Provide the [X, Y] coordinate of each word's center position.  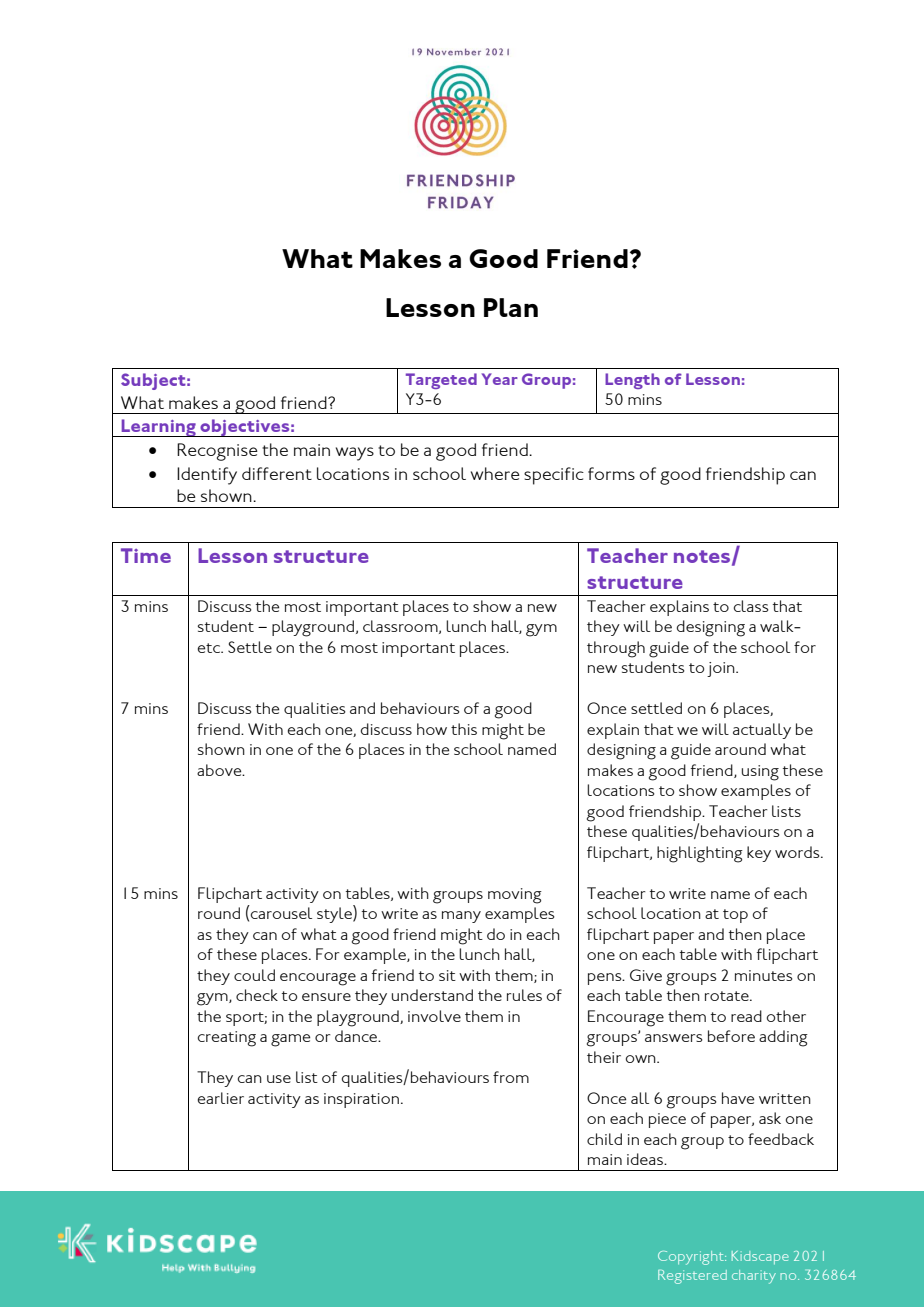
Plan [511, 307]
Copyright [692, 1258]
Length [632, 381]
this [464, 729]
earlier [221, 1098]
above [220, 770]
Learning [158, 428]
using [760, 773]
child [604, 1139]
